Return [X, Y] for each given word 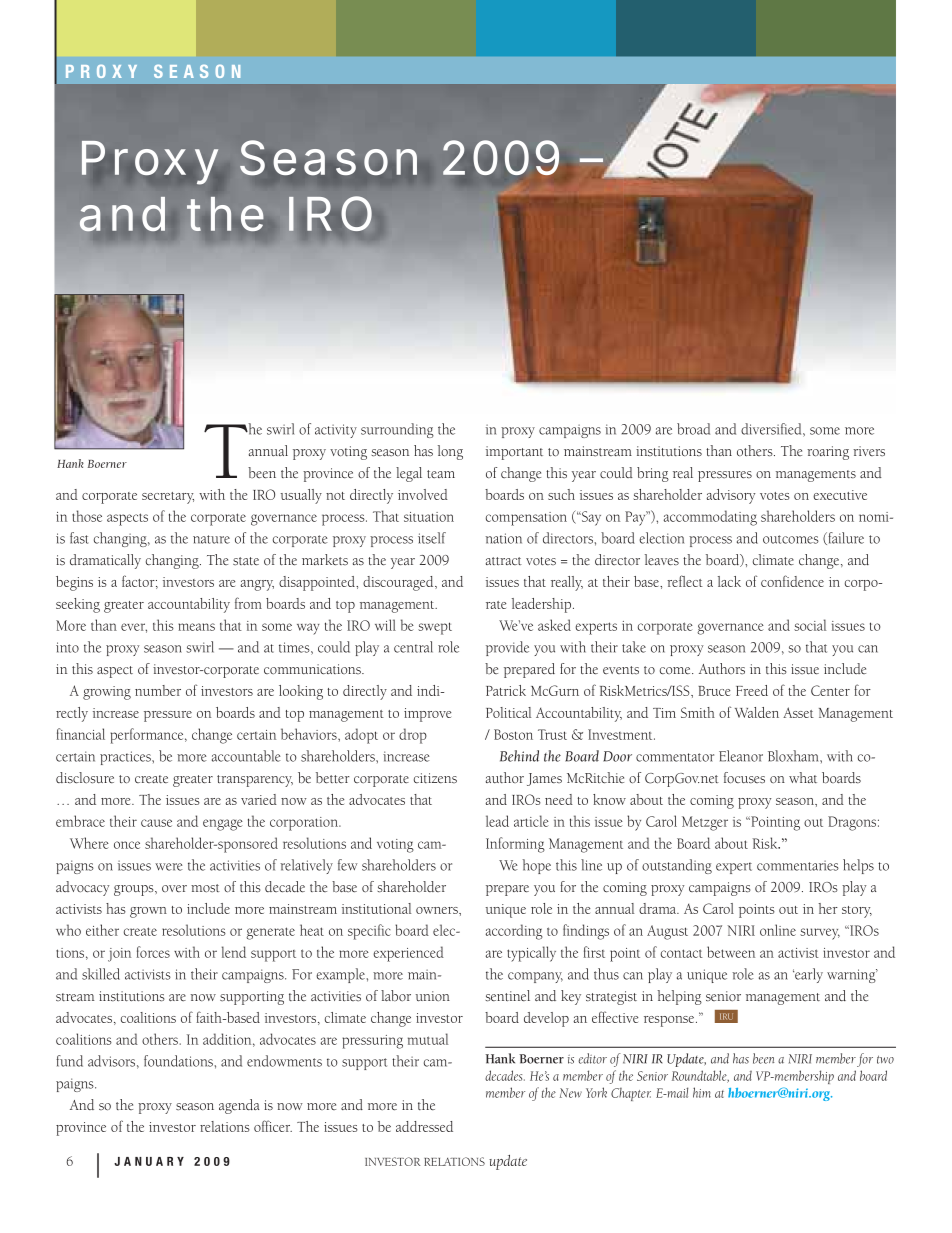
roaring [828, 453]
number [158, 690]
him [702, 1092]
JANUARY [149, 1161]
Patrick [506, 690]
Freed [752, 690]
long [450, 452]
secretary [168, 498]
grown [148, 912]
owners [438, 910]
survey [820, 934]
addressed [424, 1126]
